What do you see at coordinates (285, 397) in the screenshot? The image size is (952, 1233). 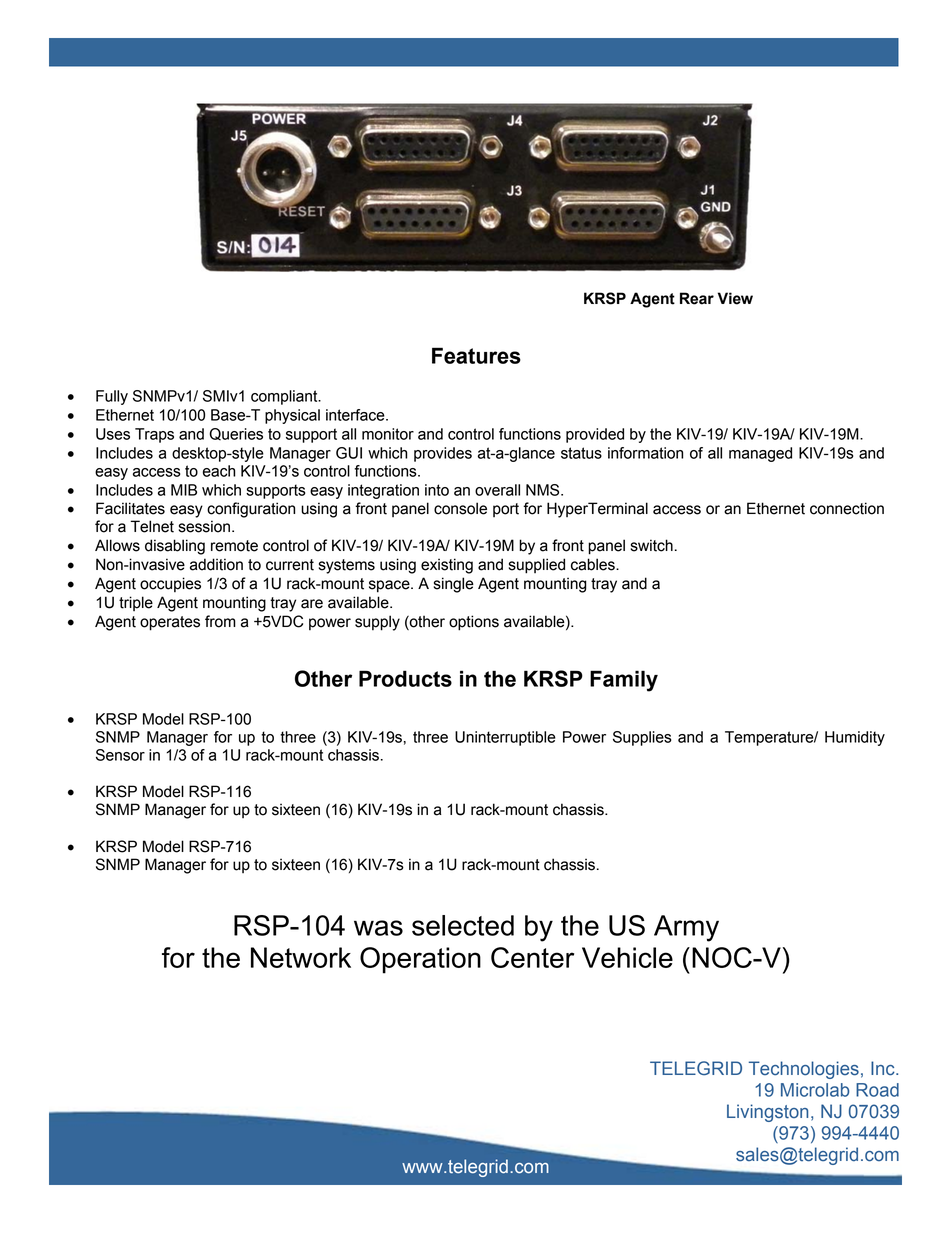 I see `compliant` at bounding box center [285, 397].
